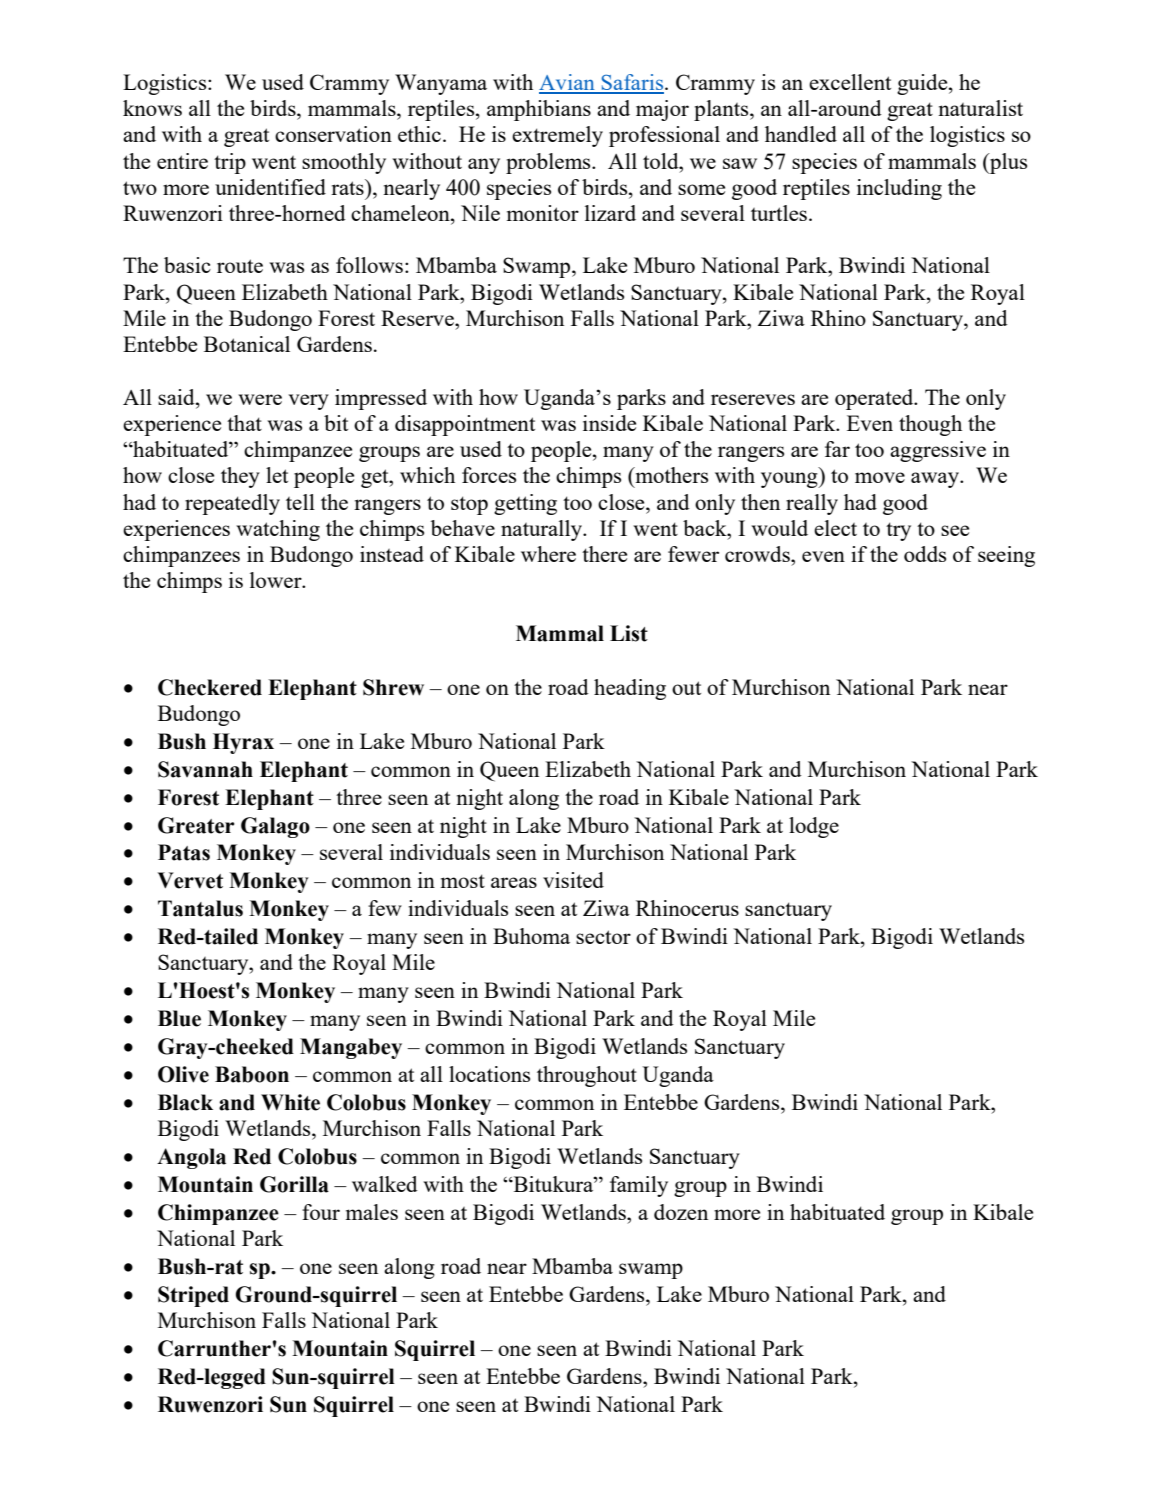 This document has width=1163, height=1506. Describe the element at coordinates (880, 477) in the document. I see `move` at that location.
